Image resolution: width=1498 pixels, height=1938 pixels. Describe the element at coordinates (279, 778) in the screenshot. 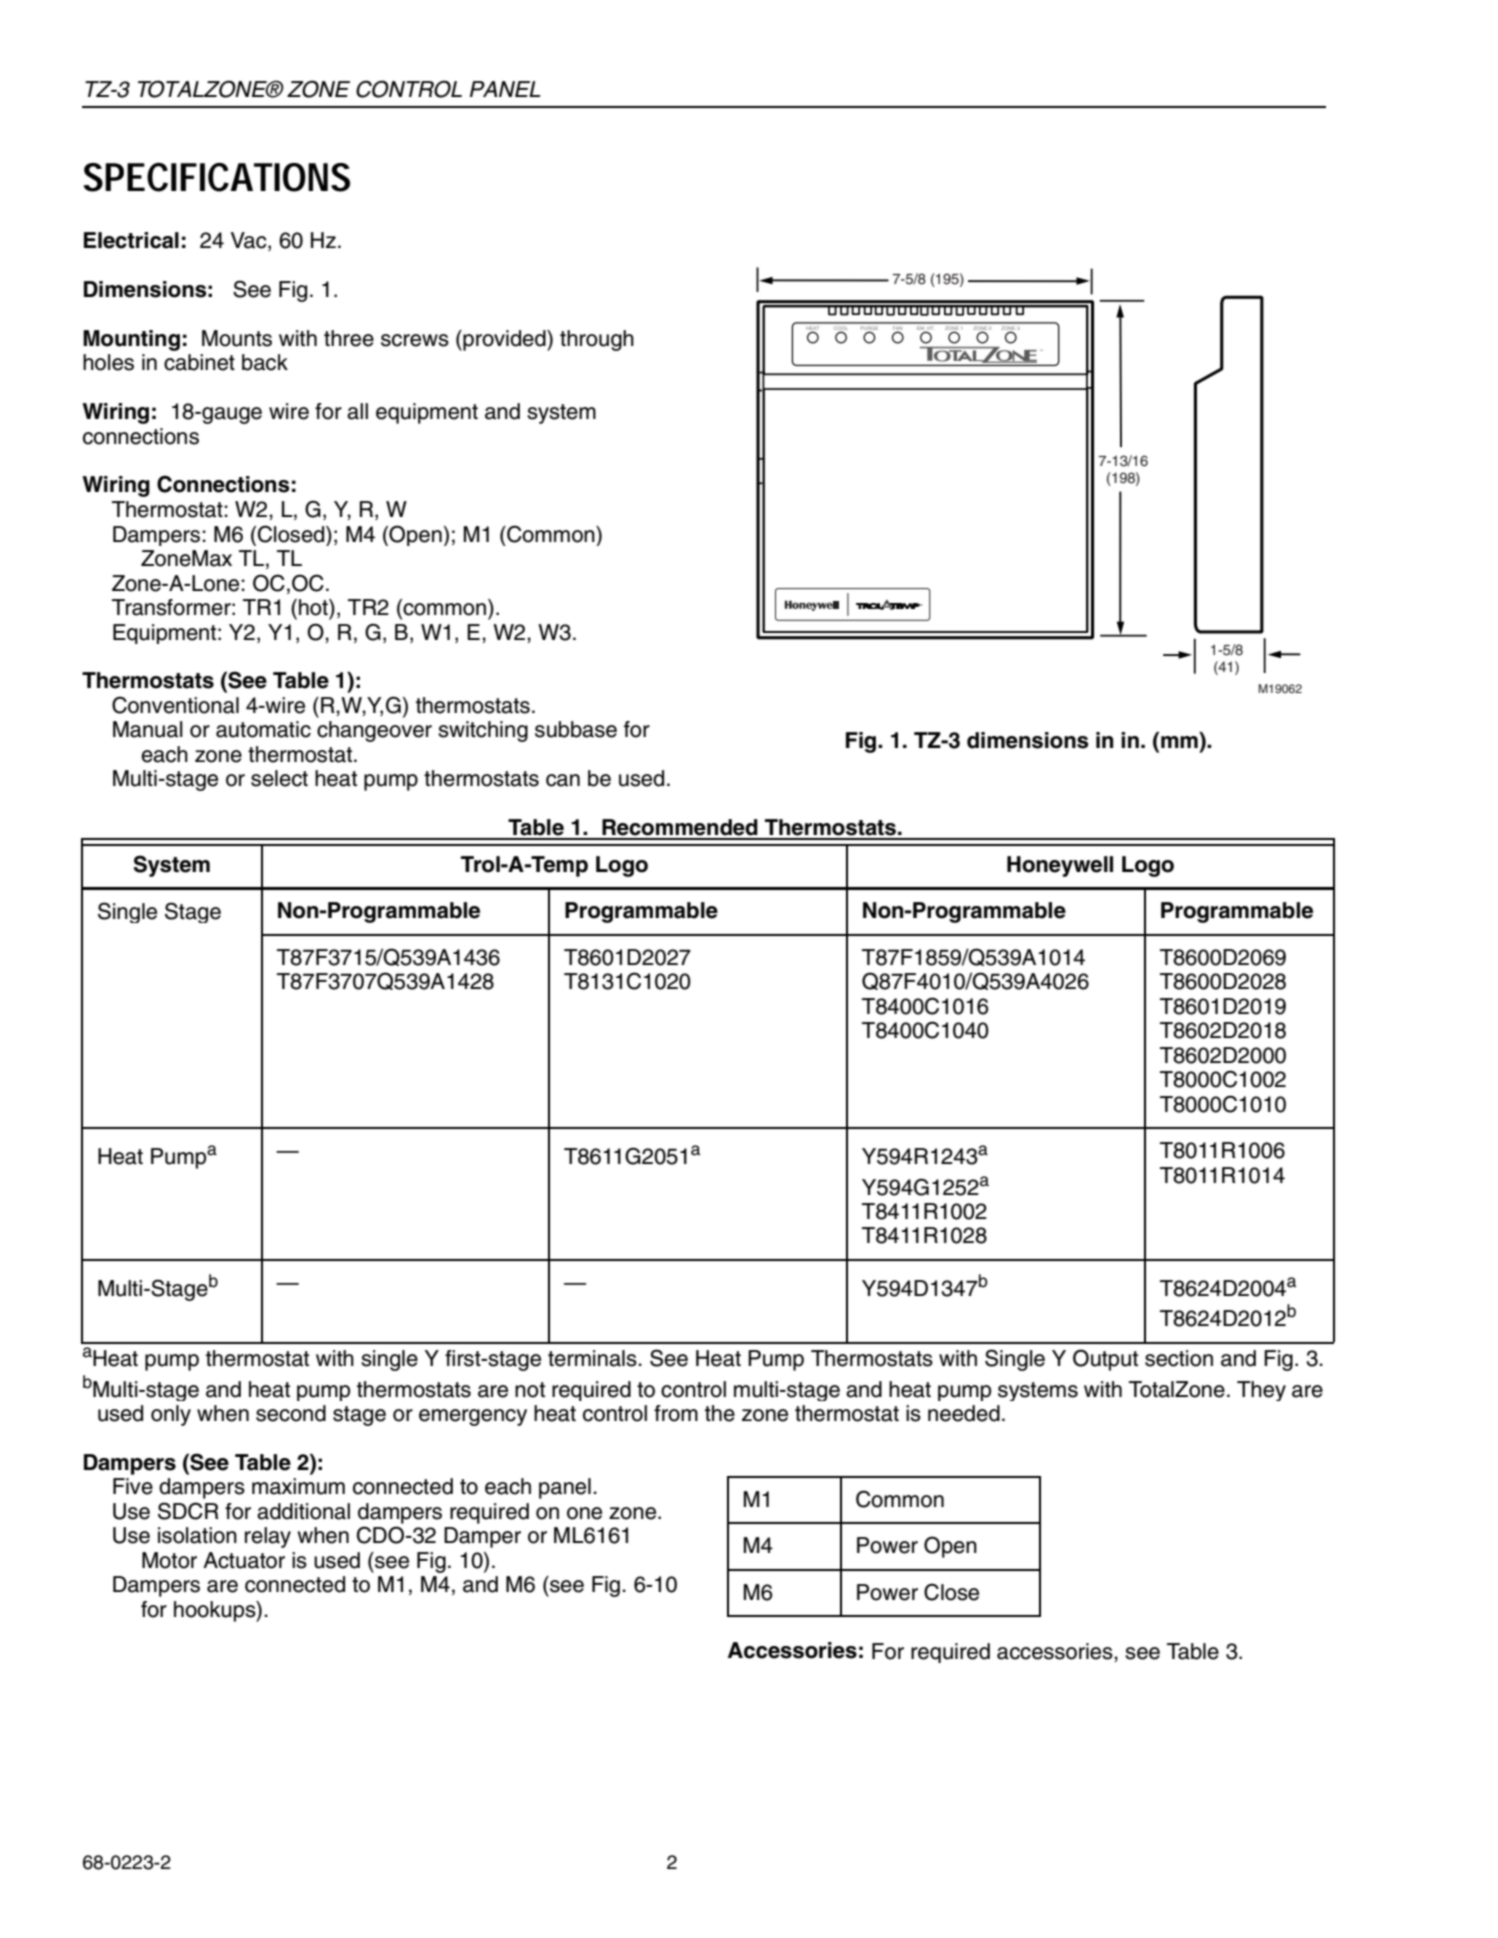

I see `select` at that location.
